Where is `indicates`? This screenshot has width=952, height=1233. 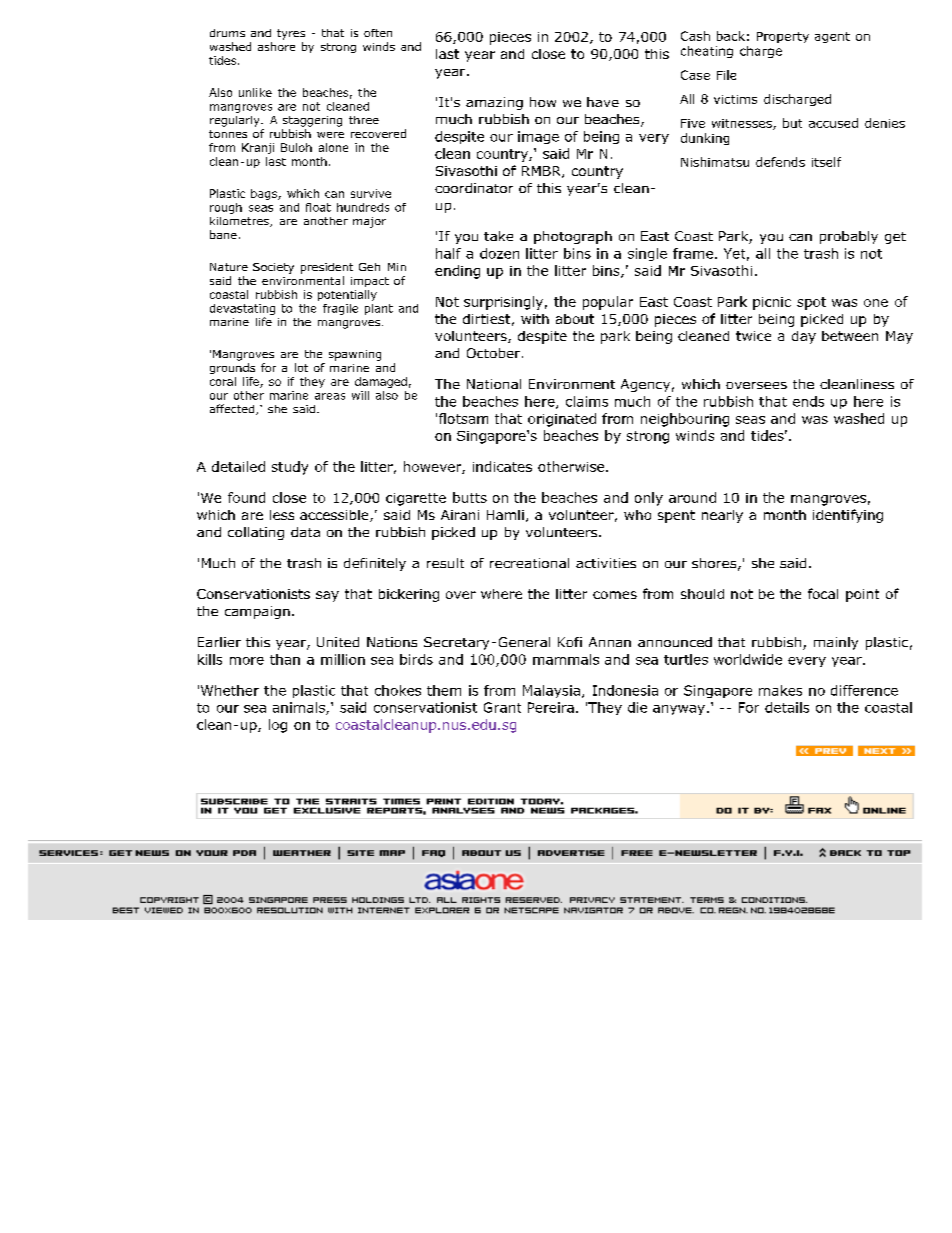 indicates is located at coordinates (502, 466).
